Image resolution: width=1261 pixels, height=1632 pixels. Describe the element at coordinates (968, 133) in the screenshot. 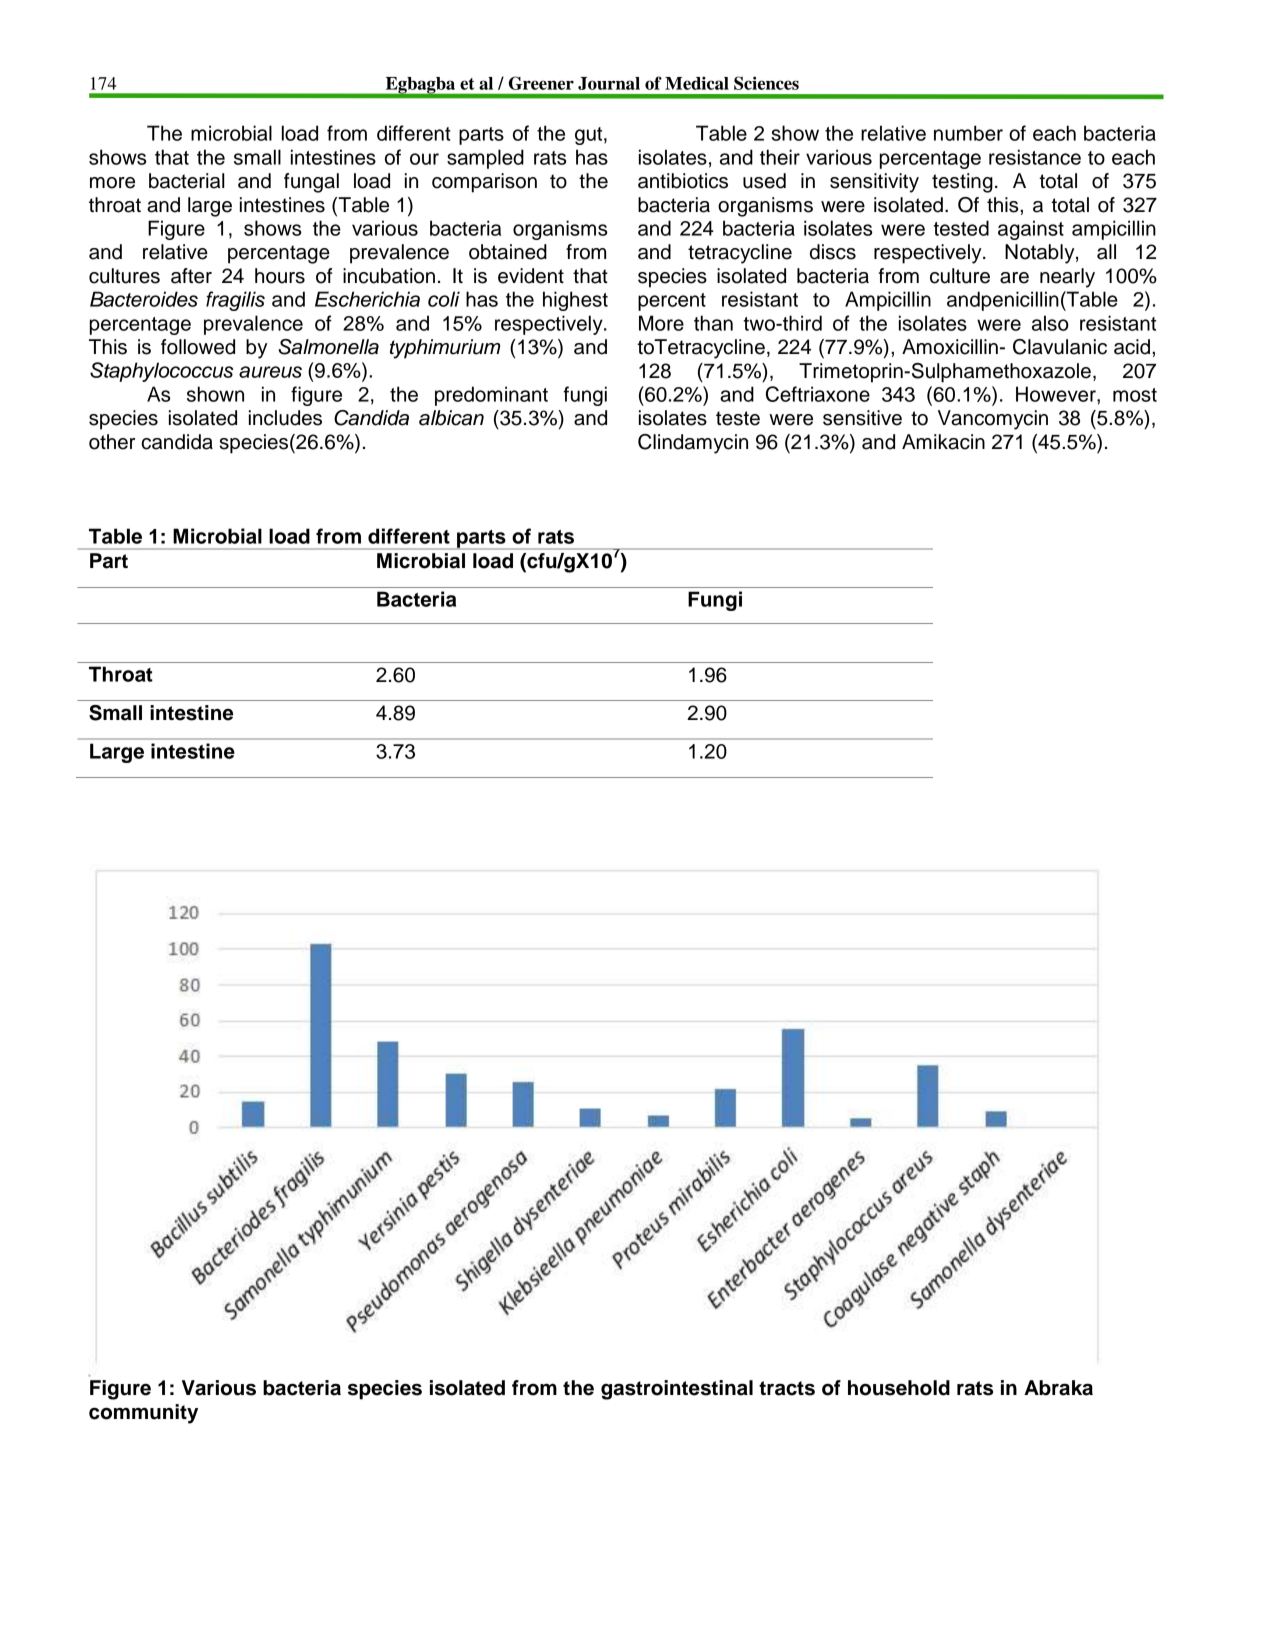

I see `number` at that location.
